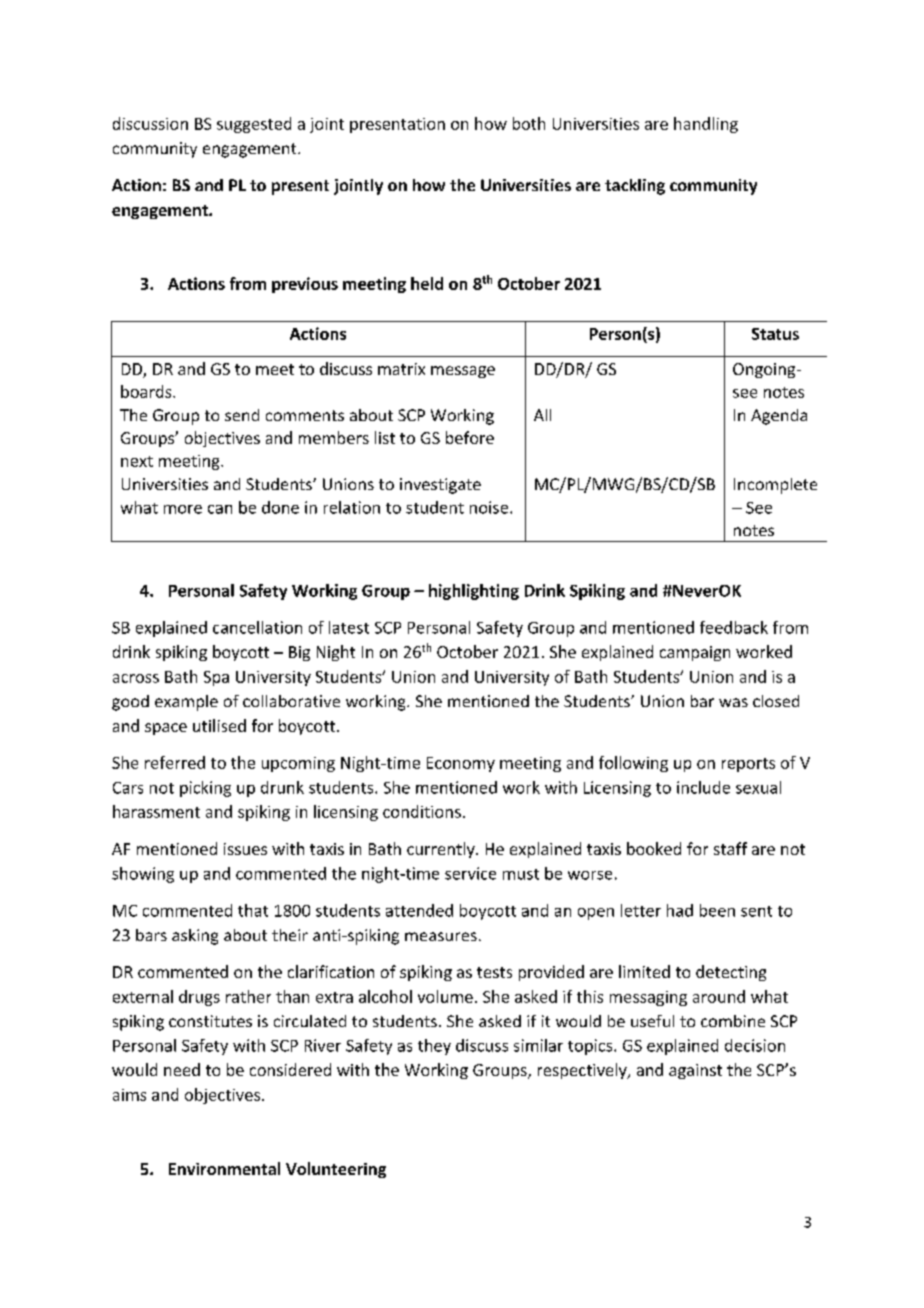 This page has height=1308, width=924. I want to click on campaign, so click(695, 653).
